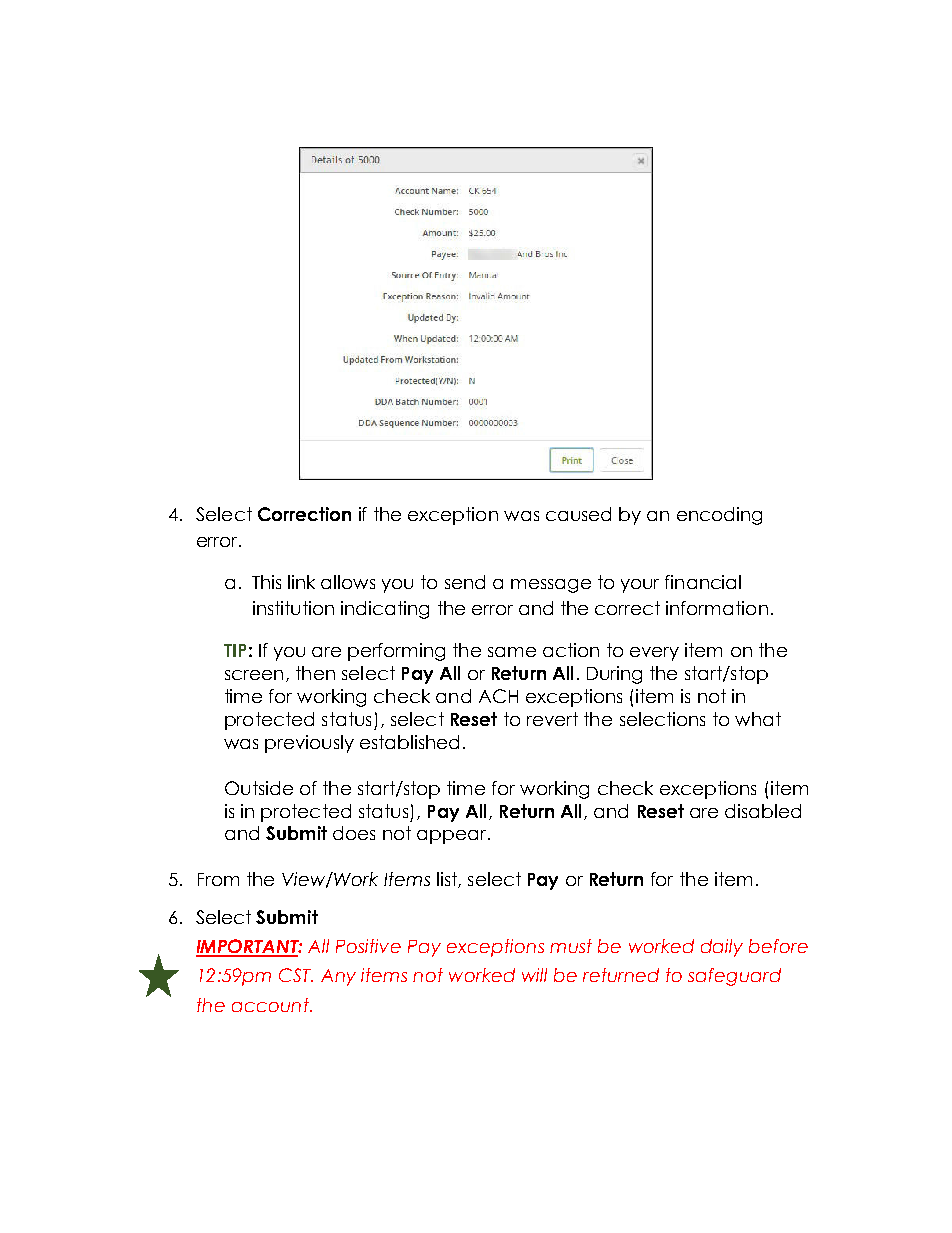 Image resolution: width=952 pixels, height=1233 pixels. I want to click on what, so click(758, 719).
